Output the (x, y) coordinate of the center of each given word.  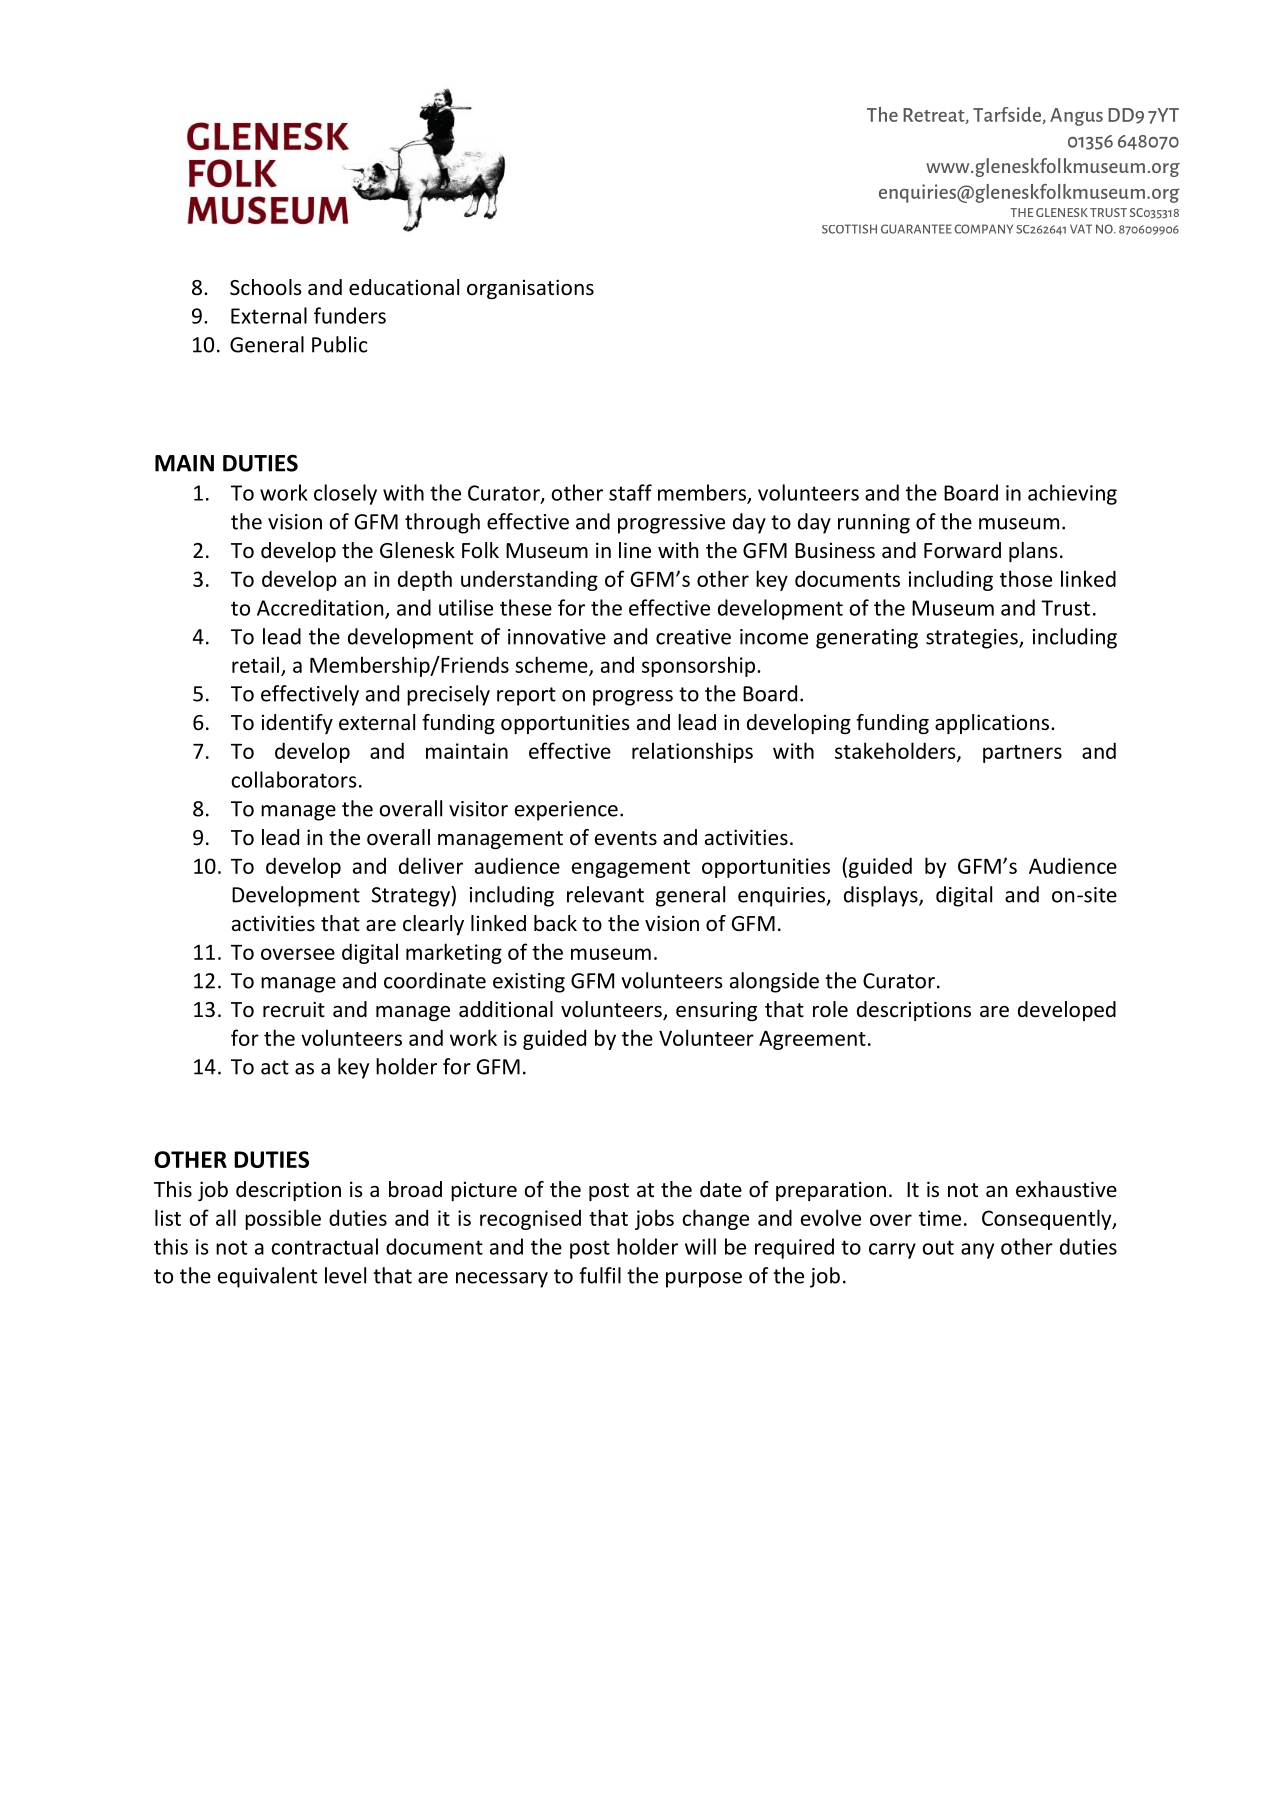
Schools (265, 287)
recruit (294, 1009)
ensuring (716, 1011)
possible (283, 1219)
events (626, 838)
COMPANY (984, 229)
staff (630, 492)
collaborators (294, 779)
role (830, 1009)
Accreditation (321, 608)
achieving (1072, 494)
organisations (530, 289)
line (635, 550)
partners (1022, 754)
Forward (962, 550)
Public (339, 344)
